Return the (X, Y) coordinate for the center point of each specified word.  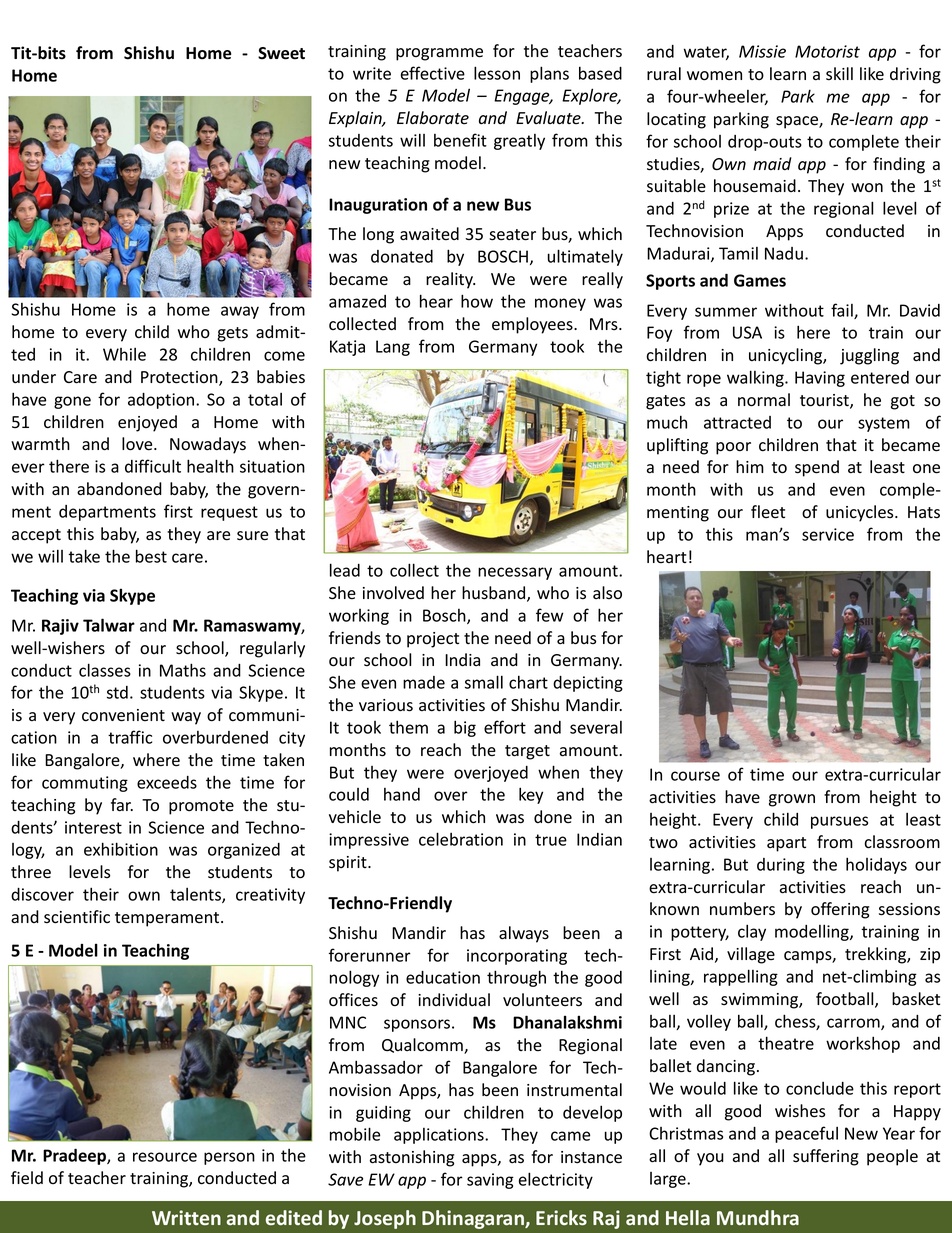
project (433, 640)
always (524, 934)
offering (840, 910)
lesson (497, 73)
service (828, 534)
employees (533, 325)
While (124, 354)
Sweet (281, 53)
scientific (77, 917)
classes (105, 670)
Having (820, 379)
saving (490, 1181)
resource (165, 1157)
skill (839, 74)
